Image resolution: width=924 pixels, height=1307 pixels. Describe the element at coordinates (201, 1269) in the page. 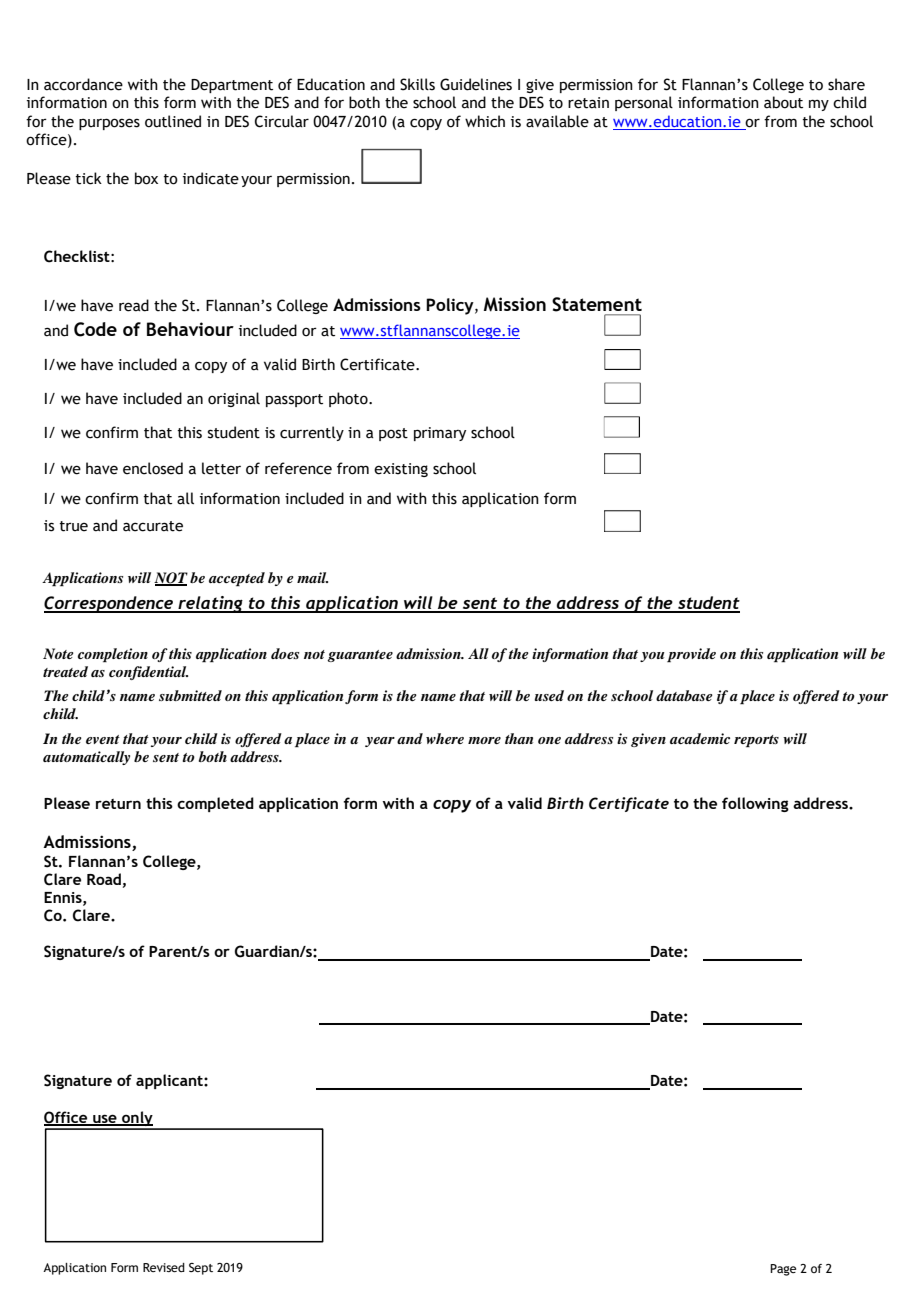

I see `Sept` at that location.
